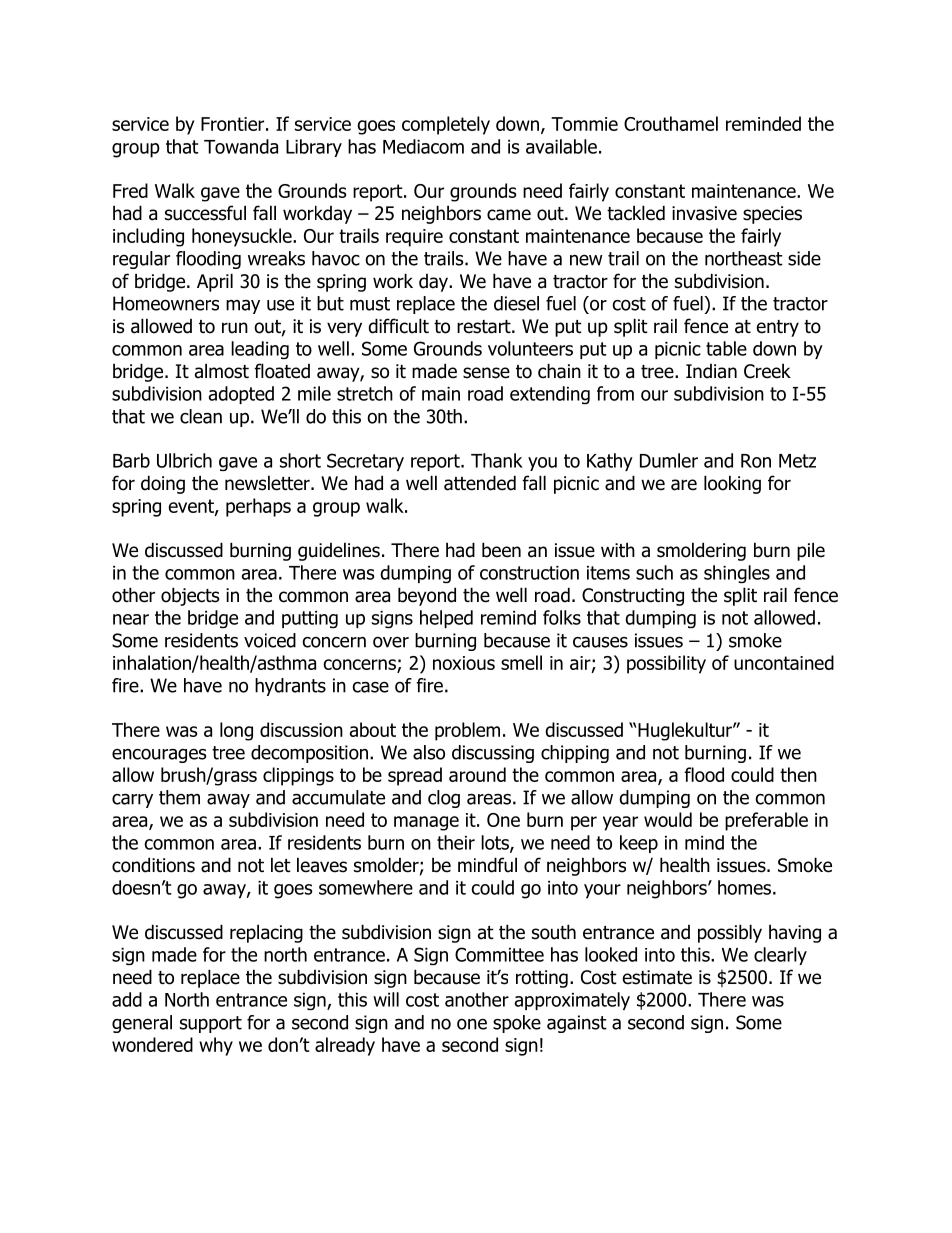 The image size is (952, 1233). I want to click on successful, so click(205, 213).
